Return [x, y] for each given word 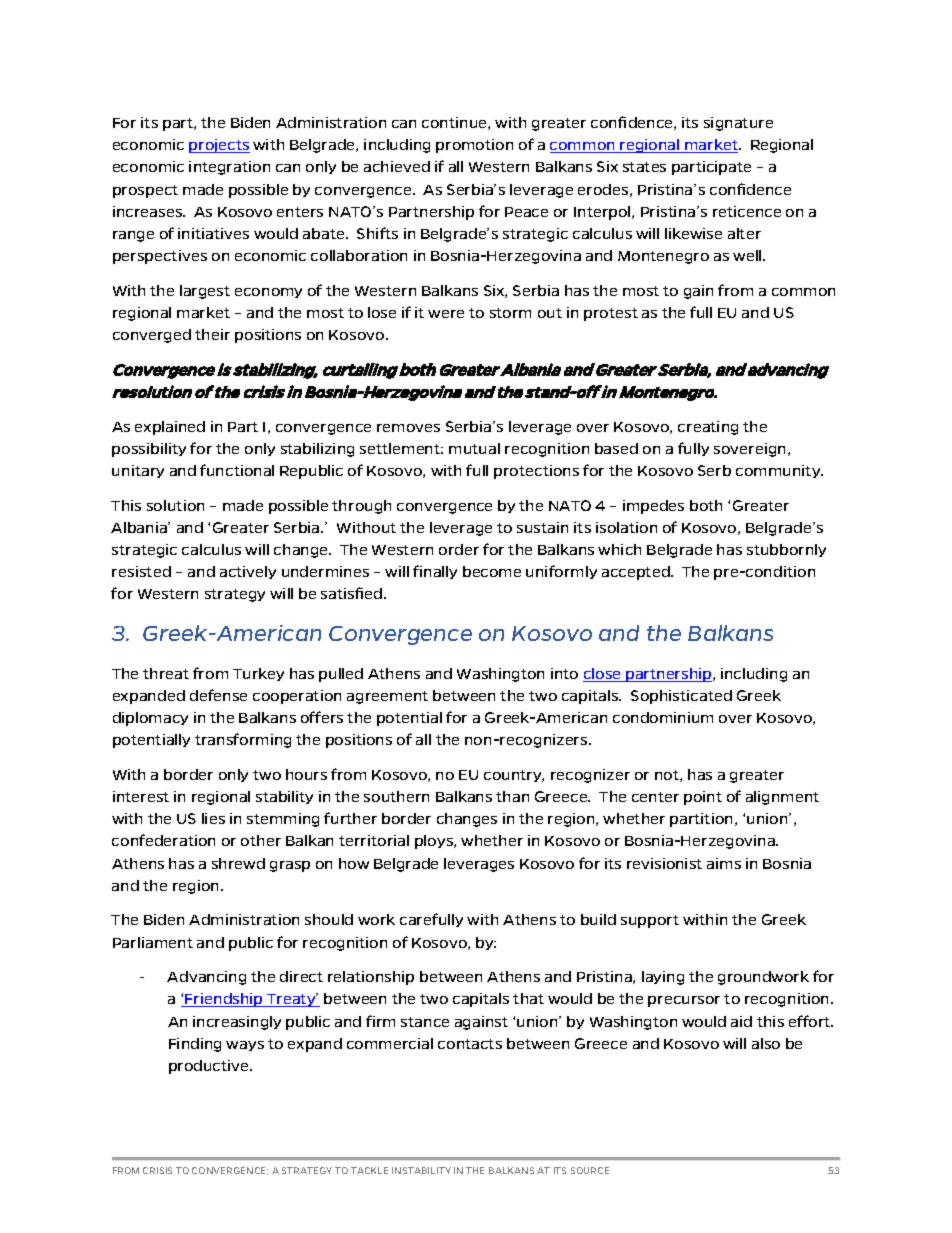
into [564, 673]
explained [170, 428]
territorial [374, 840]
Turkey [258, 674]
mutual [474, 448]
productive [210, 1067]
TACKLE [369, 1170]
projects [219, 146]
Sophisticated [681, 697]
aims [724, 863]
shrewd [238, 863]
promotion [474, 146]
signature [738, 124]
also [766, 1043]
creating [708, 428]
